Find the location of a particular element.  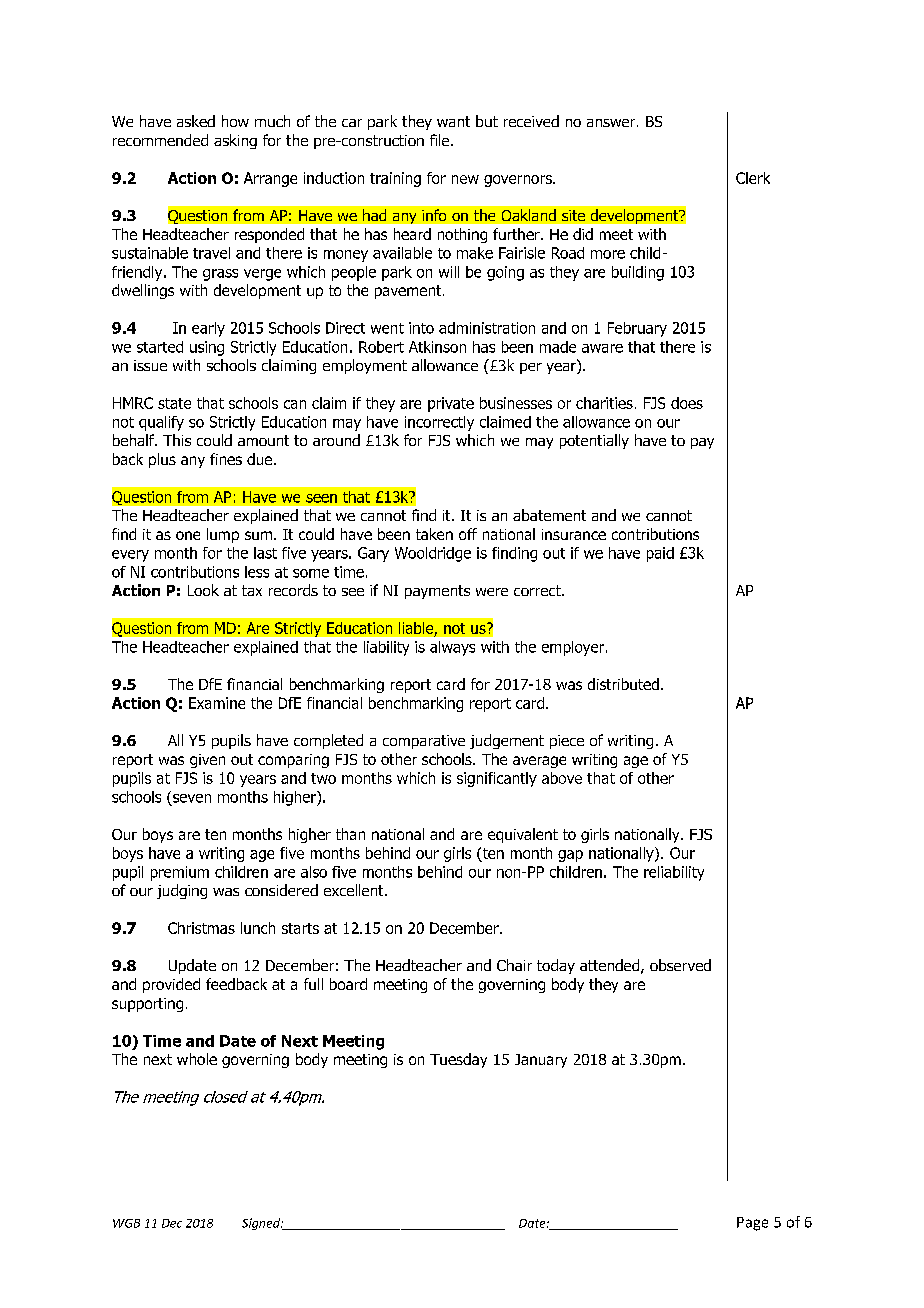

does is located at coordinates (687, 403).
